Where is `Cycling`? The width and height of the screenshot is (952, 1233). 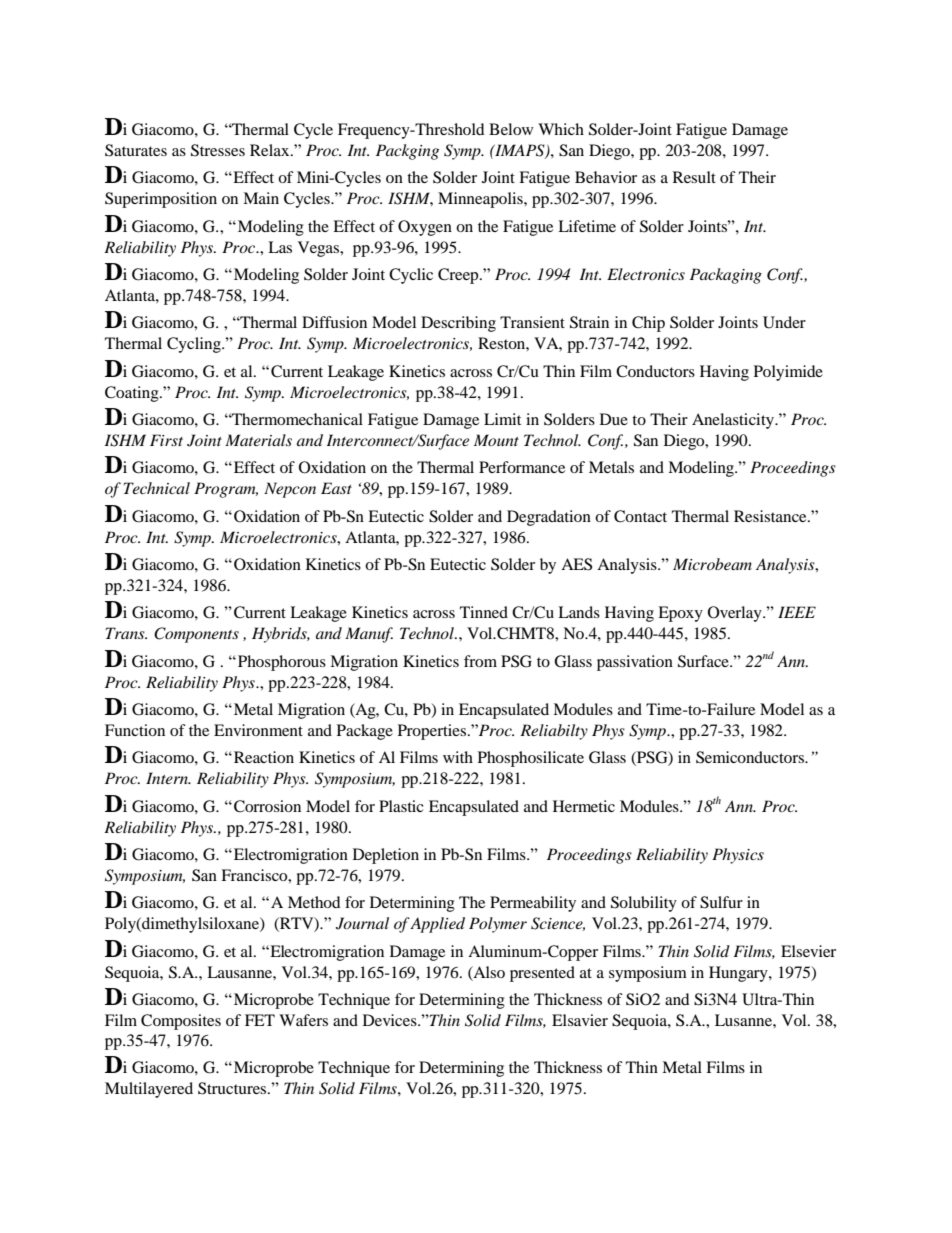
Cycling is located at coordinates (195, 345).
